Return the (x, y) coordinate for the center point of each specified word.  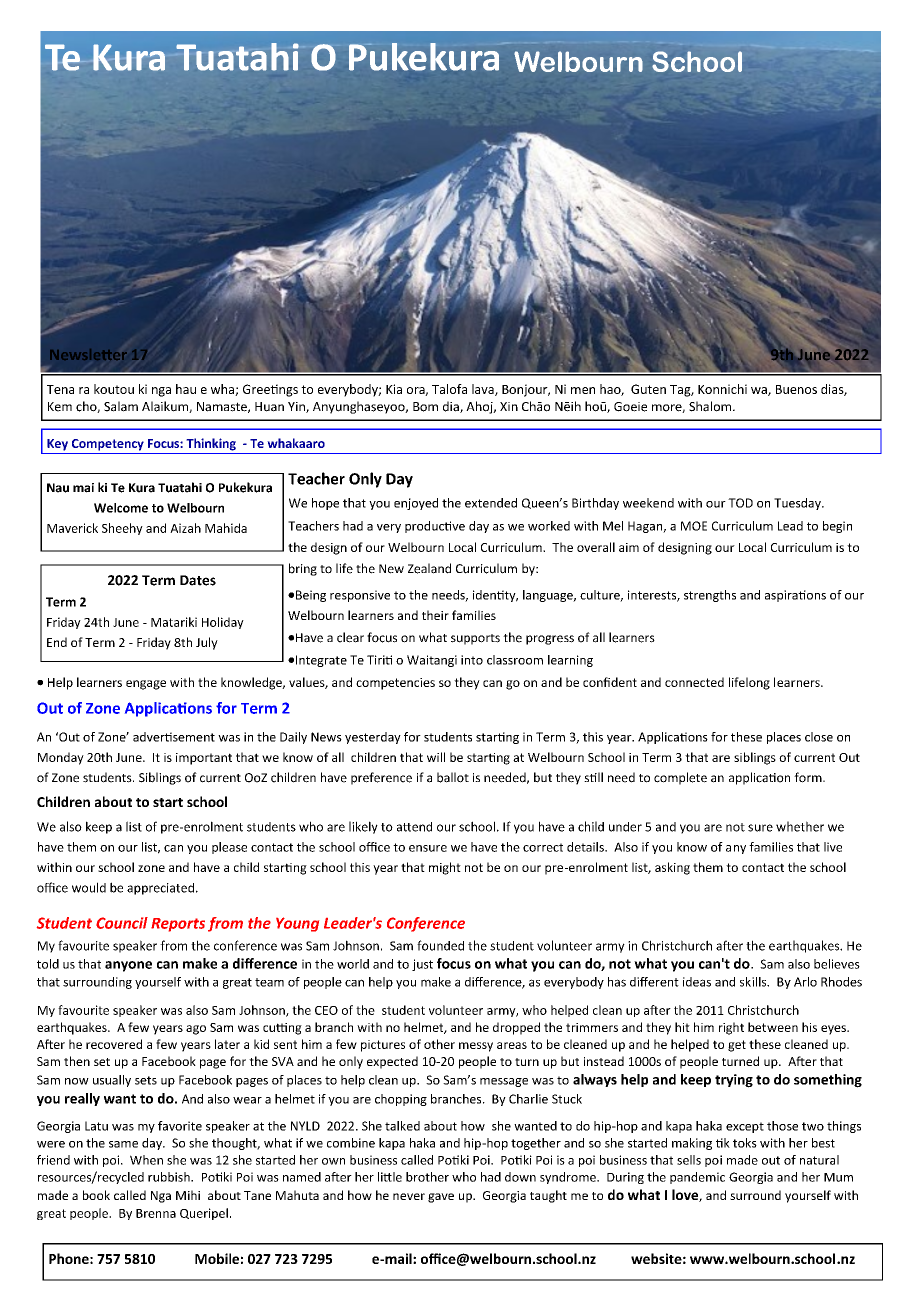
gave (441, 1198)
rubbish (170, 1177)
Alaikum (166, 407)
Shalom (710, 406)
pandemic (697, 1178)
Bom (425, 407)
